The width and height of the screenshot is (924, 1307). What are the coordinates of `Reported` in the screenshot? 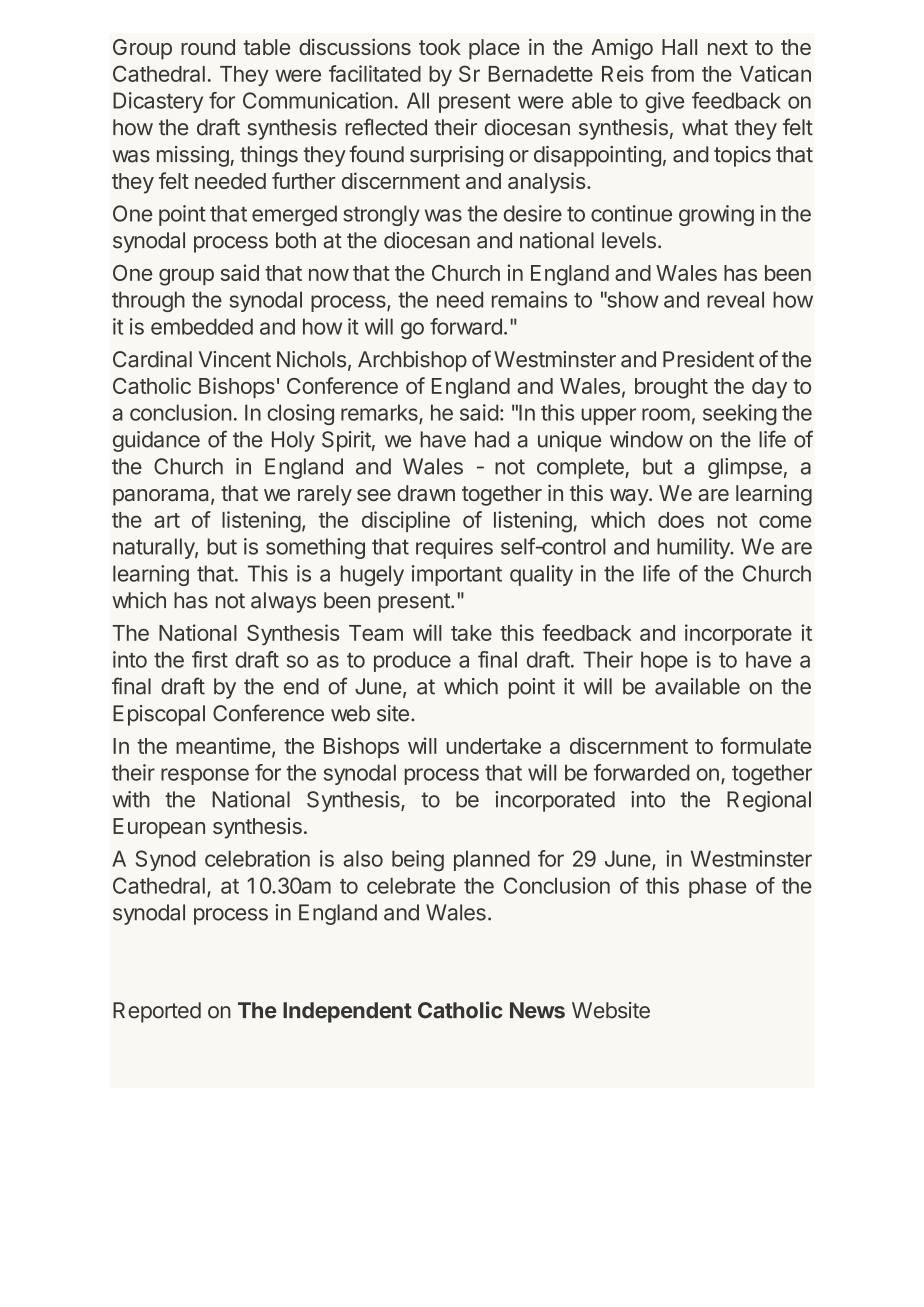 It's located at (157, 1012).
